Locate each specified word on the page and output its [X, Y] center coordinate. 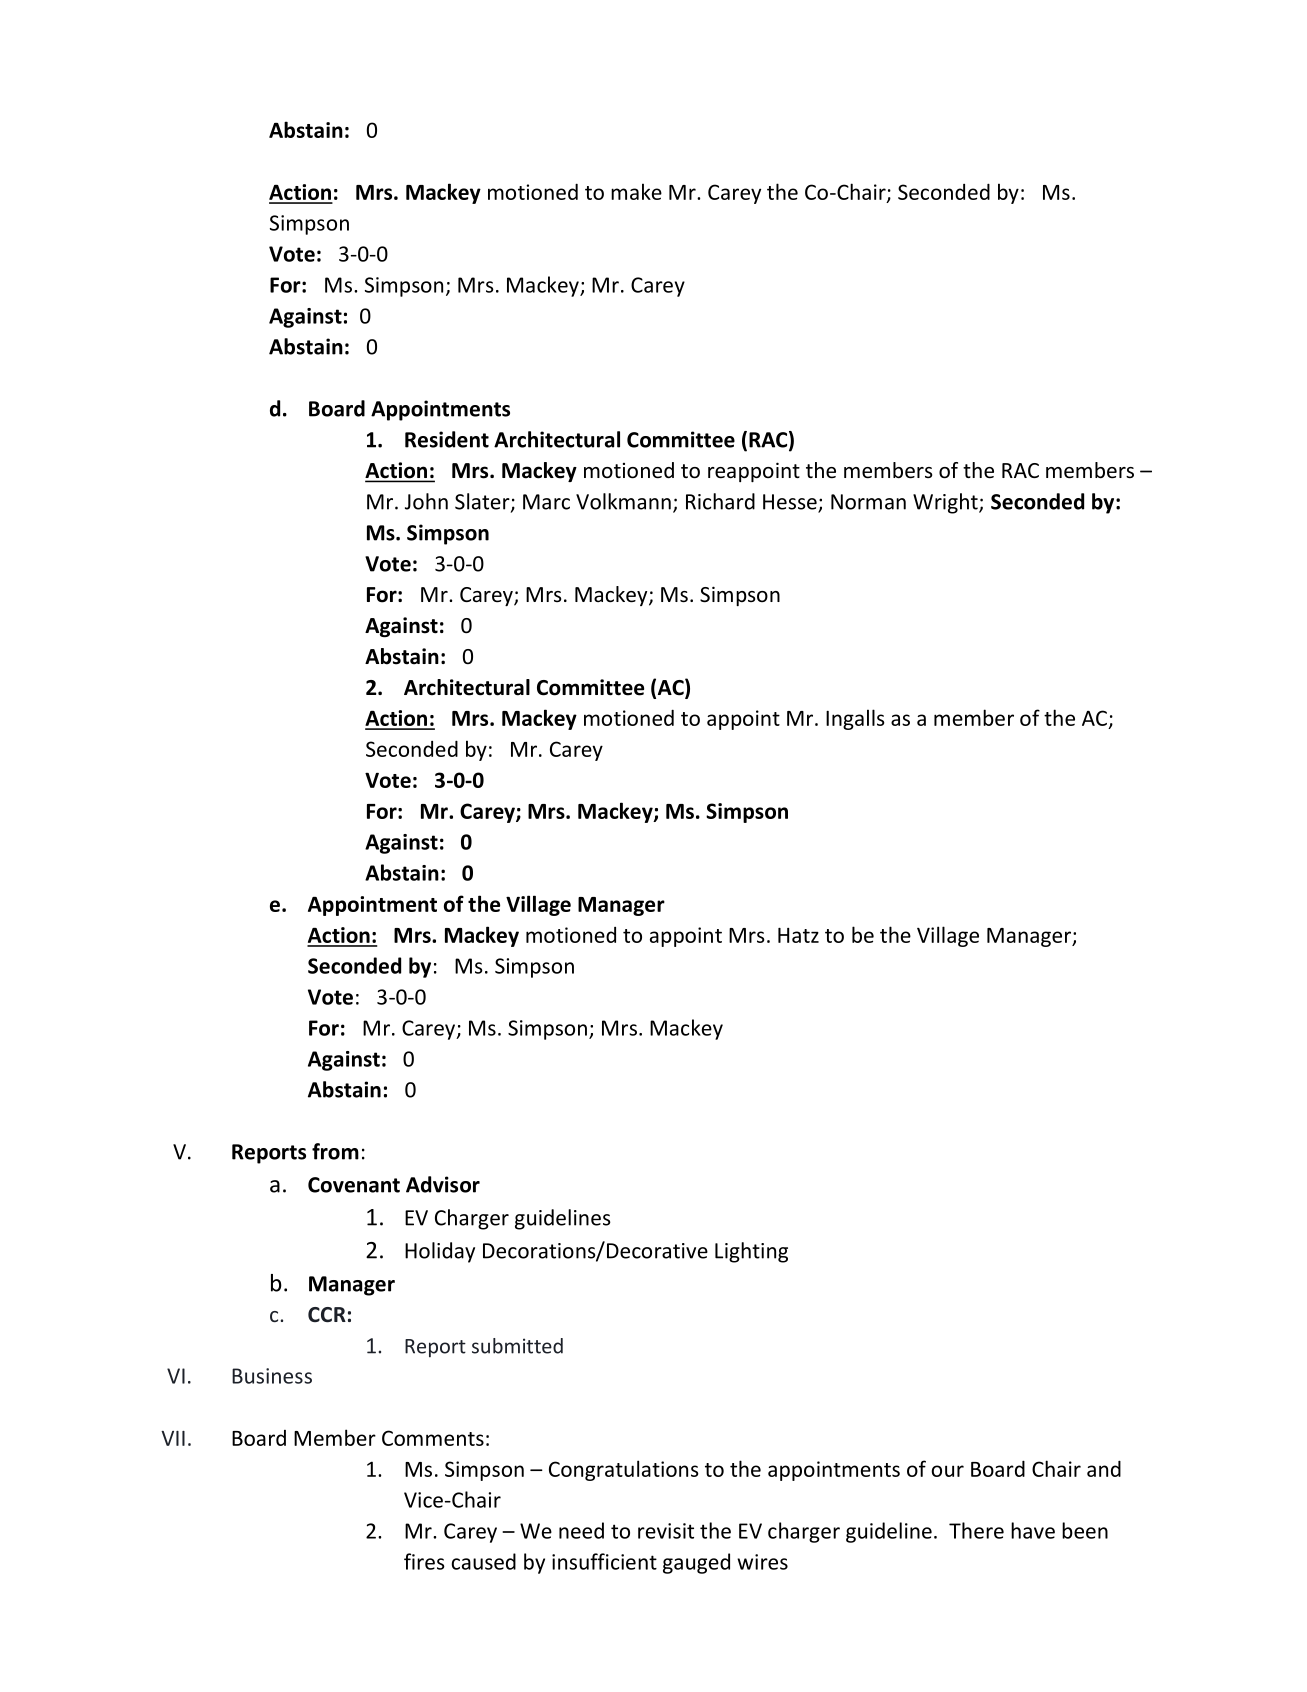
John [426, 501]
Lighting [751, 1252]
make [636, 191]
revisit [666, 1531]
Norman [868, 502]
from [335, 1151]
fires [424, 1561]
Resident [447, 439]
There [976, 1530]
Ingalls [855, 719]
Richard [720, 501]
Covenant [354, 1185]
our [947, 1471]
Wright [946, 503]
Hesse [791, 503]
